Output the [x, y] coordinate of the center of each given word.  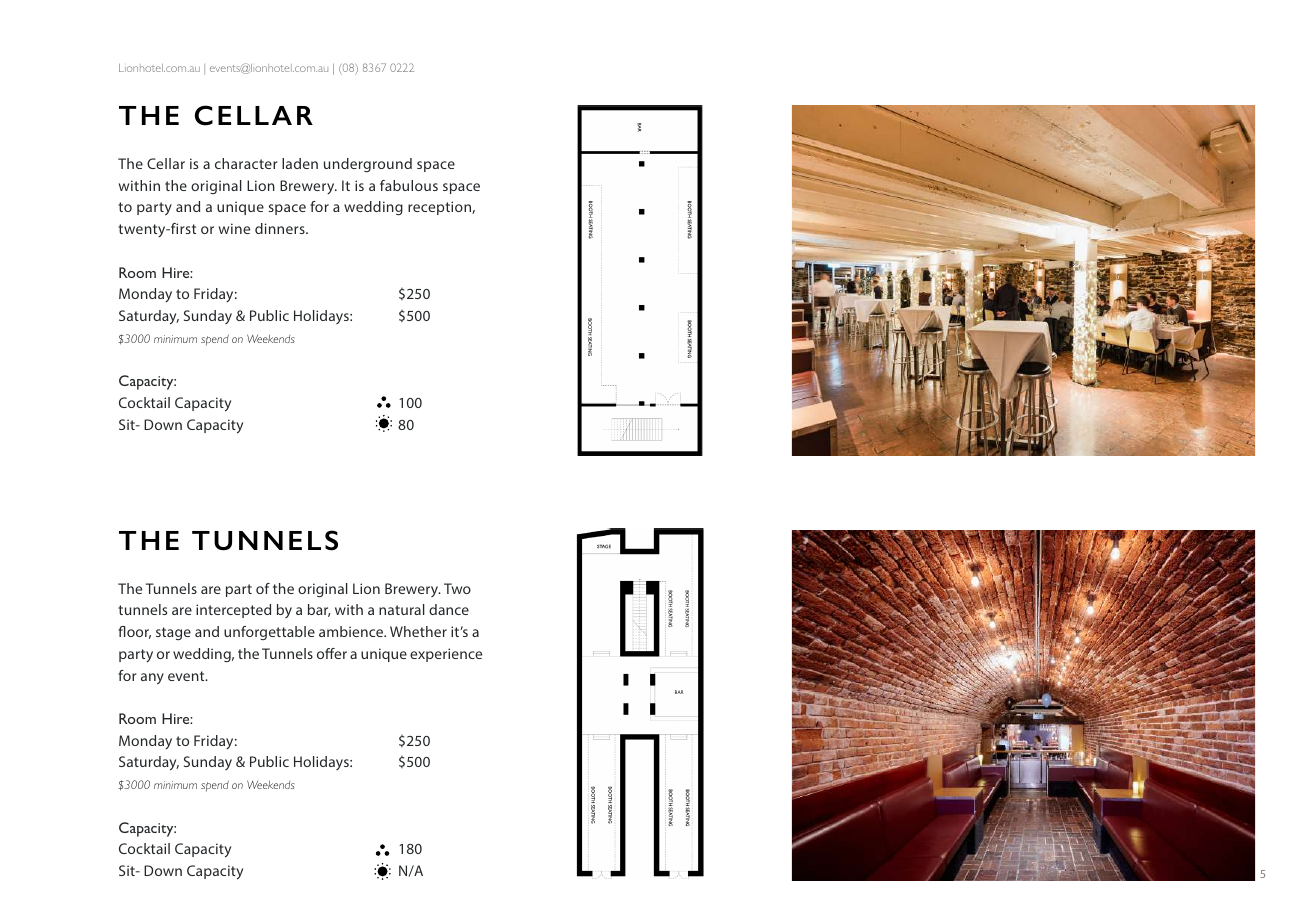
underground [368, 165]
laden [300, 163]
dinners [281, 228]
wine [234, 228]
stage [173, 633]
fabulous [409, 185]
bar [319, 610]
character [246, 163]
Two [457, 588]
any [152, 679]
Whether [418, 631]
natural [402, 609]
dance [449, 609]
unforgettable [269, 633]
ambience [352, 631]
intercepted [233, 611]
